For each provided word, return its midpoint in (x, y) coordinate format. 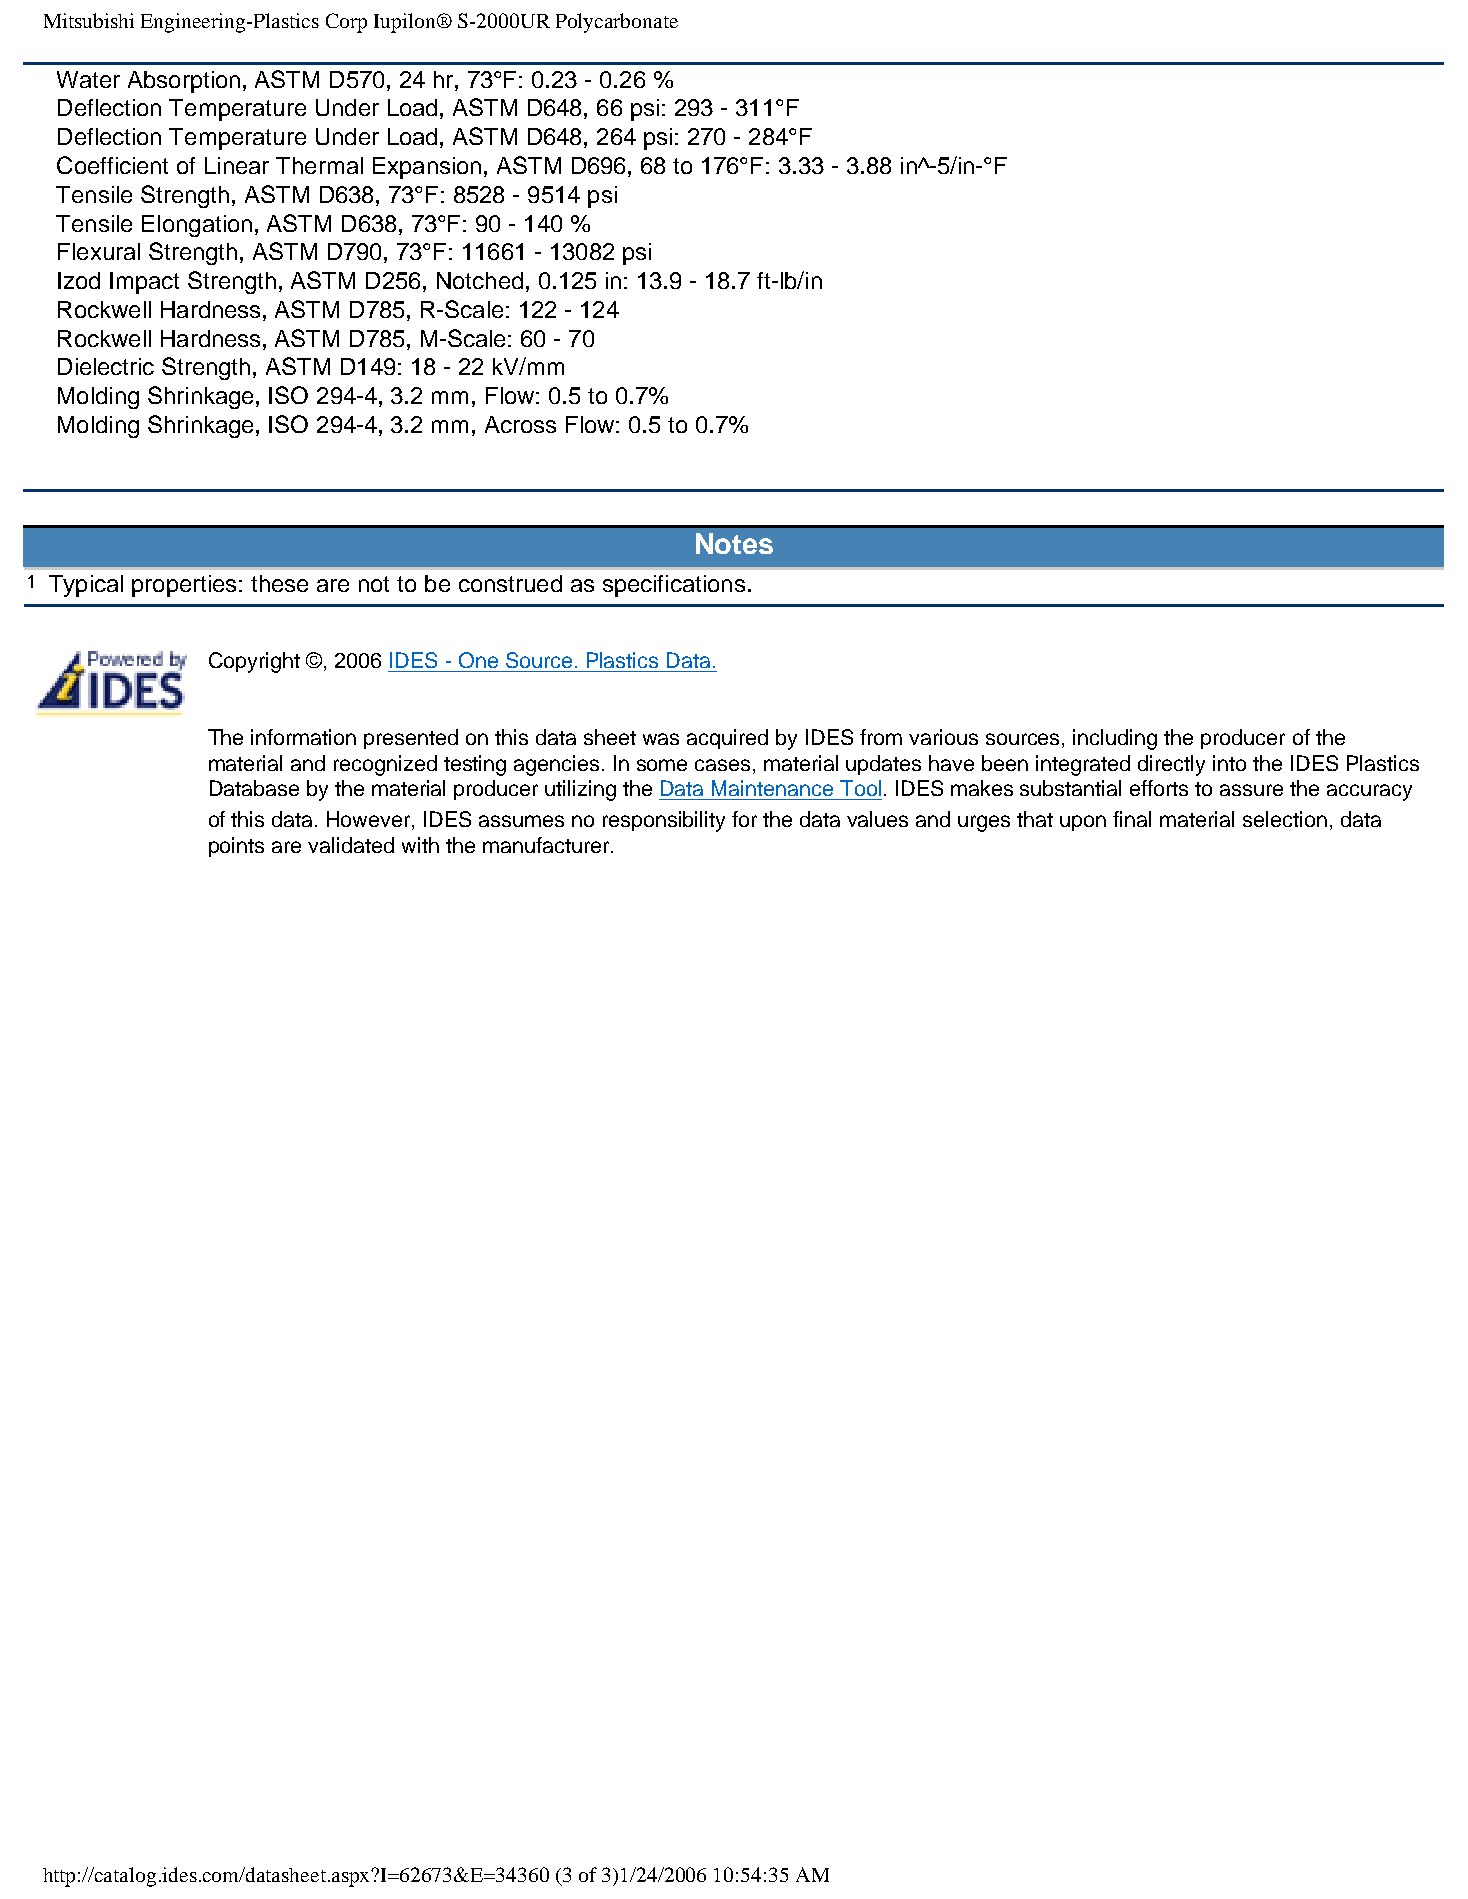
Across (520, 424)
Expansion (427, 168)
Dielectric (106, 366)
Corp (346, 23)
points (236, 847)
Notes (734, 543)
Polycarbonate (617, 23)
